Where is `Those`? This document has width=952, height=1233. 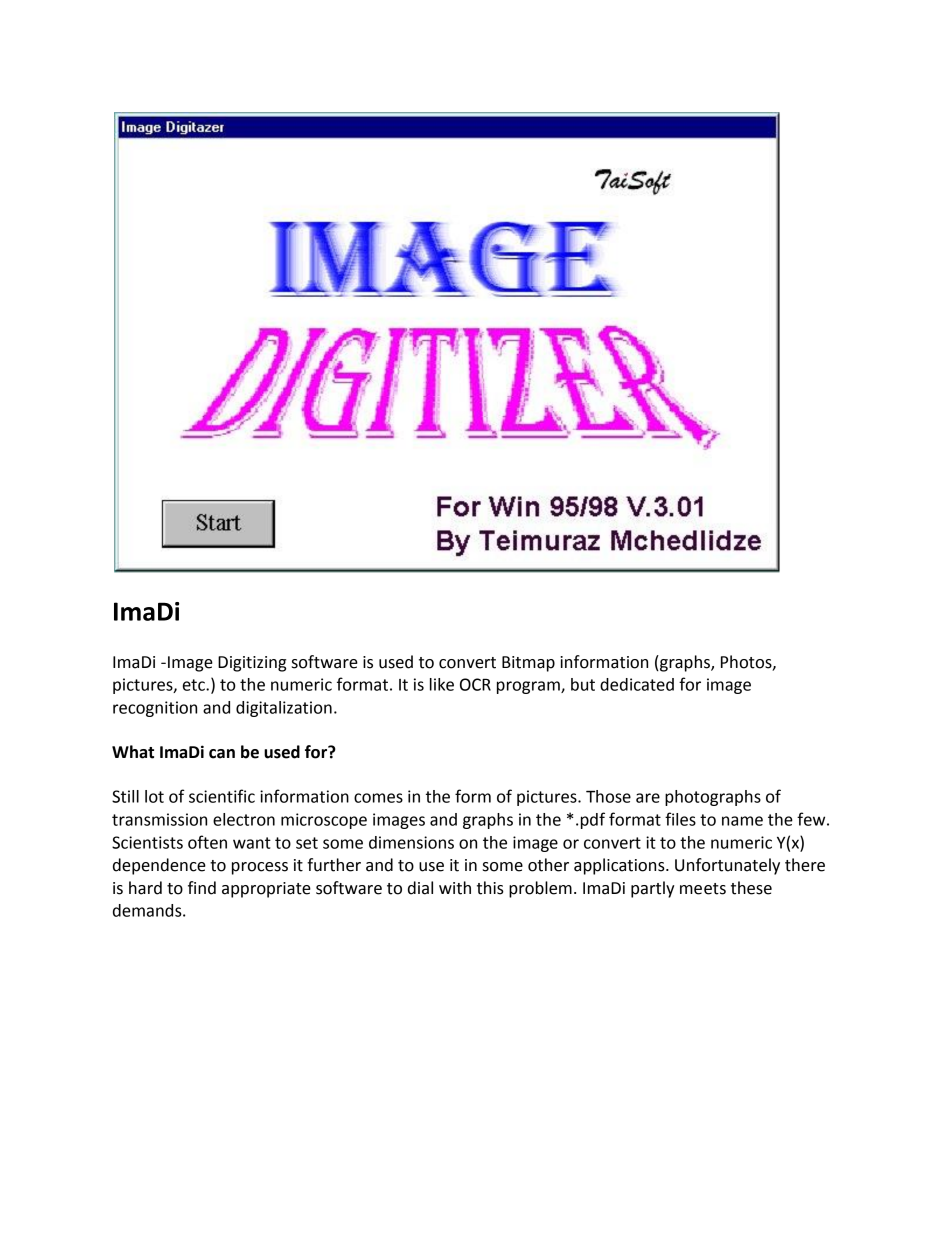 Those is located at coordinates (608, 796).
